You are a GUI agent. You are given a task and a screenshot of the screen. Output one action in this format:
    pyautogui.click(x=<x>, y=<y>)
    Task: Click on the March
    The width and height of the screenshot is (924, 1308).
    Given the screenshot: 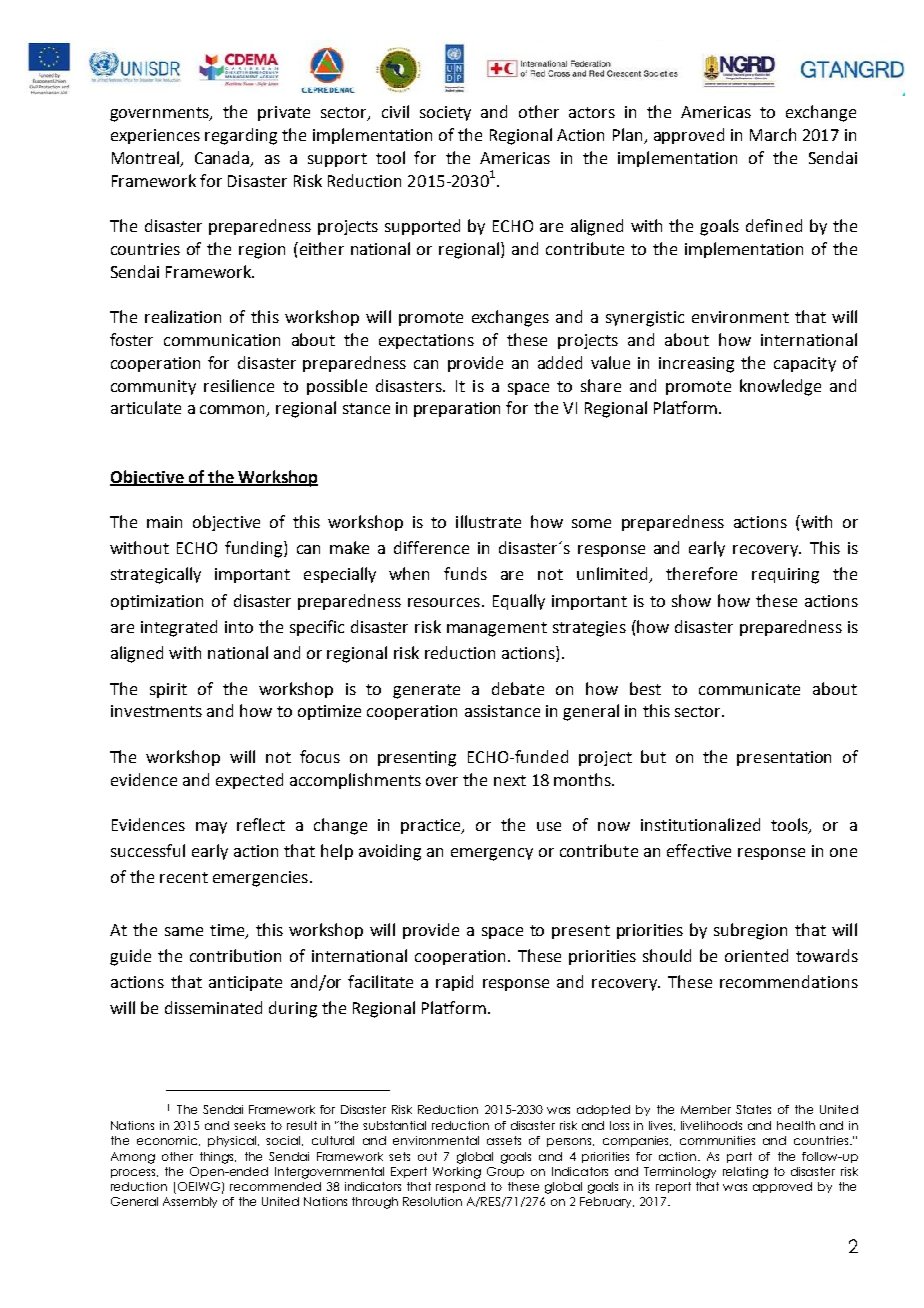 What is the action you would take?
    pyautogui.click(x=773, y=134)
